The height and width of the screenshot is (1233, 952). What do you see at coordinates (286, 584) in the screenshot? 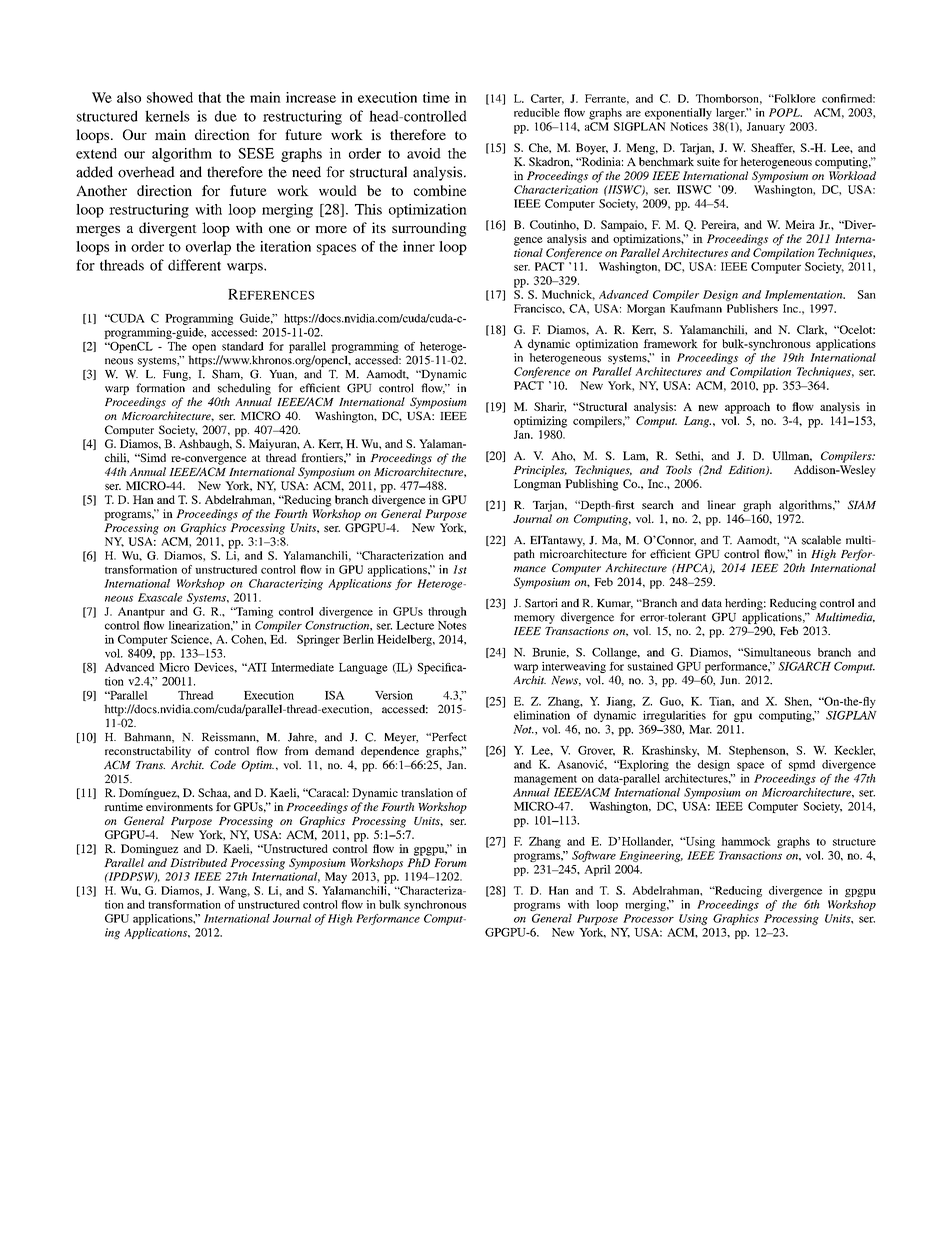
I see `Characterizing` at bounding box center [286, 584].
